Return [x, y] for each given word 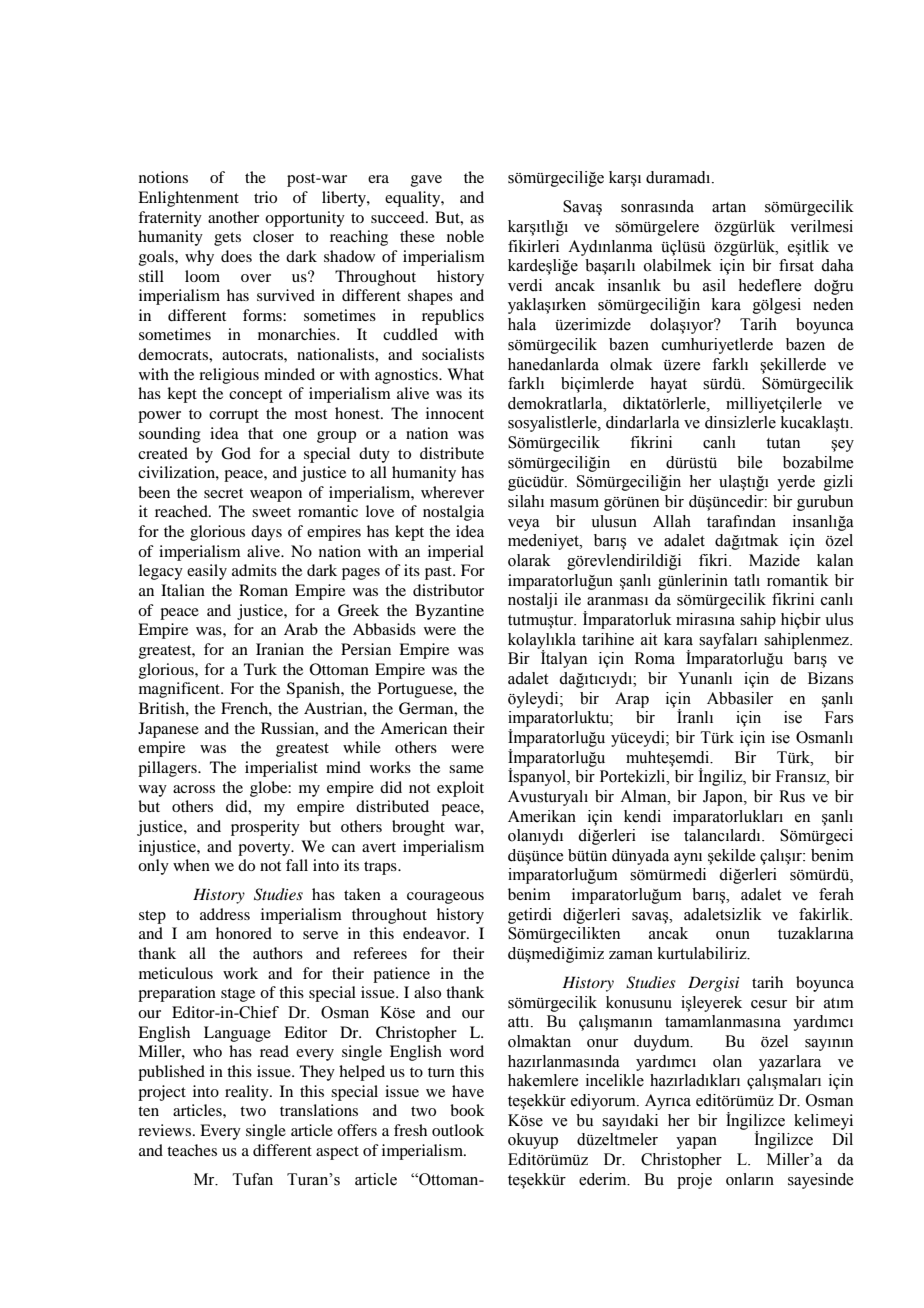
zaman [631, 955]
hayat [668, 385]
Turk [260, 669]
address [225, 914]
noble [465, 236]
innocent [455, 413]
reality [248, 1093]
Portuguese [416, 690]
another [233, 217]
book [467, 1110]
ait [649, 639]
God [236, 453]
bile [749, 462]
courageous [445, 898]
